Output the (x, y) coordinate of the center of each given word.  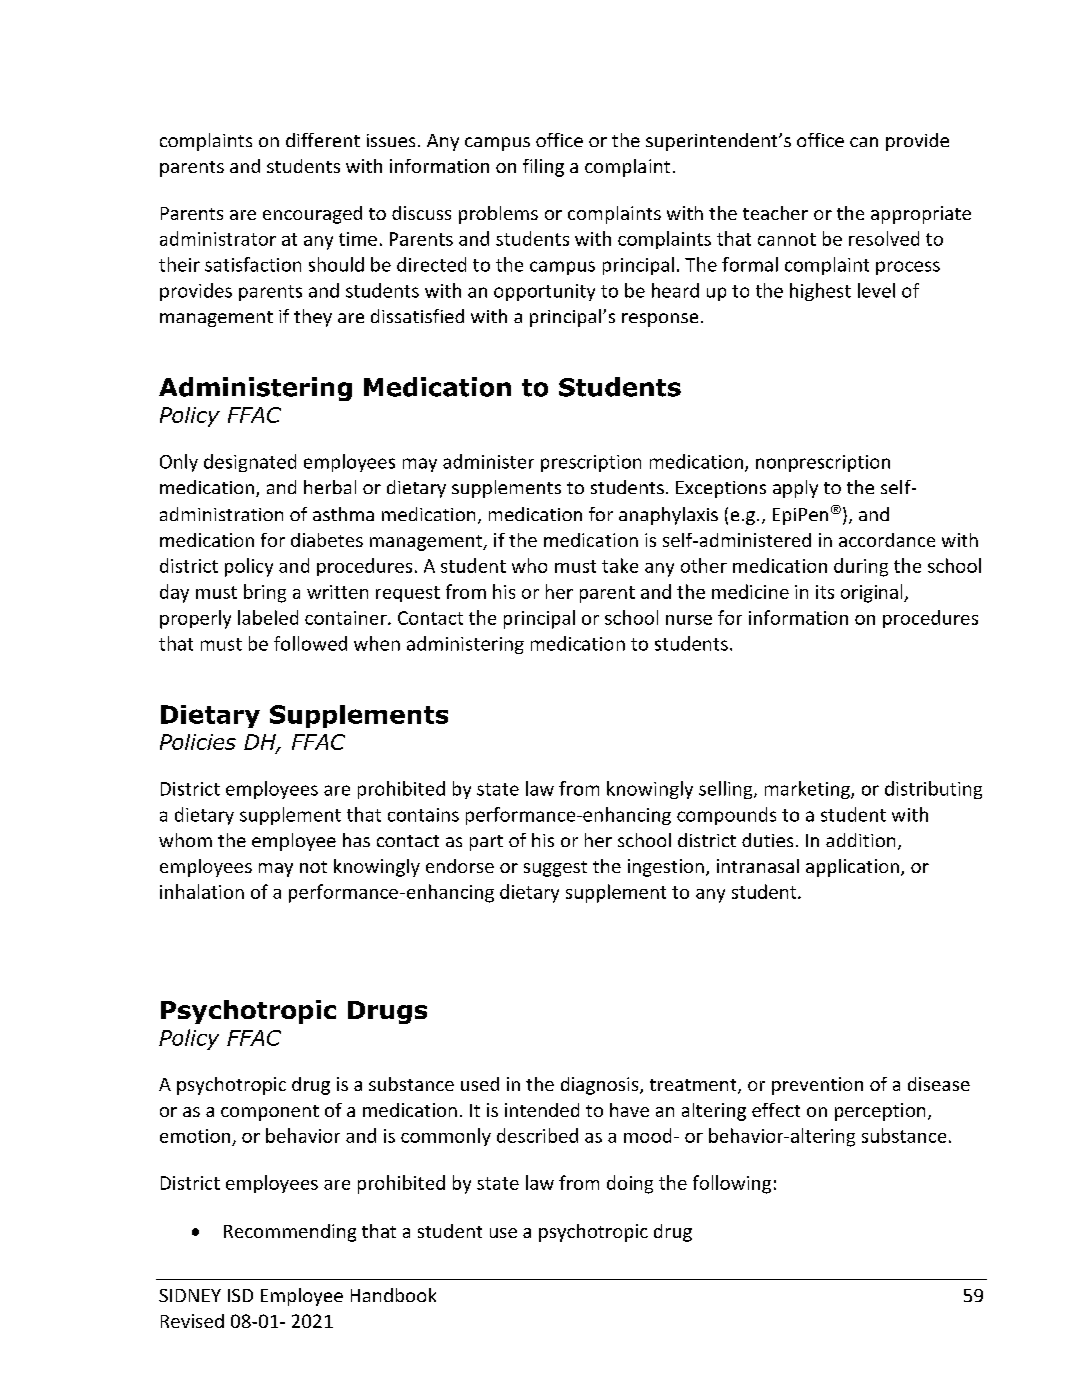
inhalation (202, 891)
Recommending (290, 1233)
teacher (775, 213)
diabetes (327, 540)
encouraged (312, 215)
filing (543, 168)
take (620, 565)
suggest (555, 869)
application (852, 868)
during (861, 567)
